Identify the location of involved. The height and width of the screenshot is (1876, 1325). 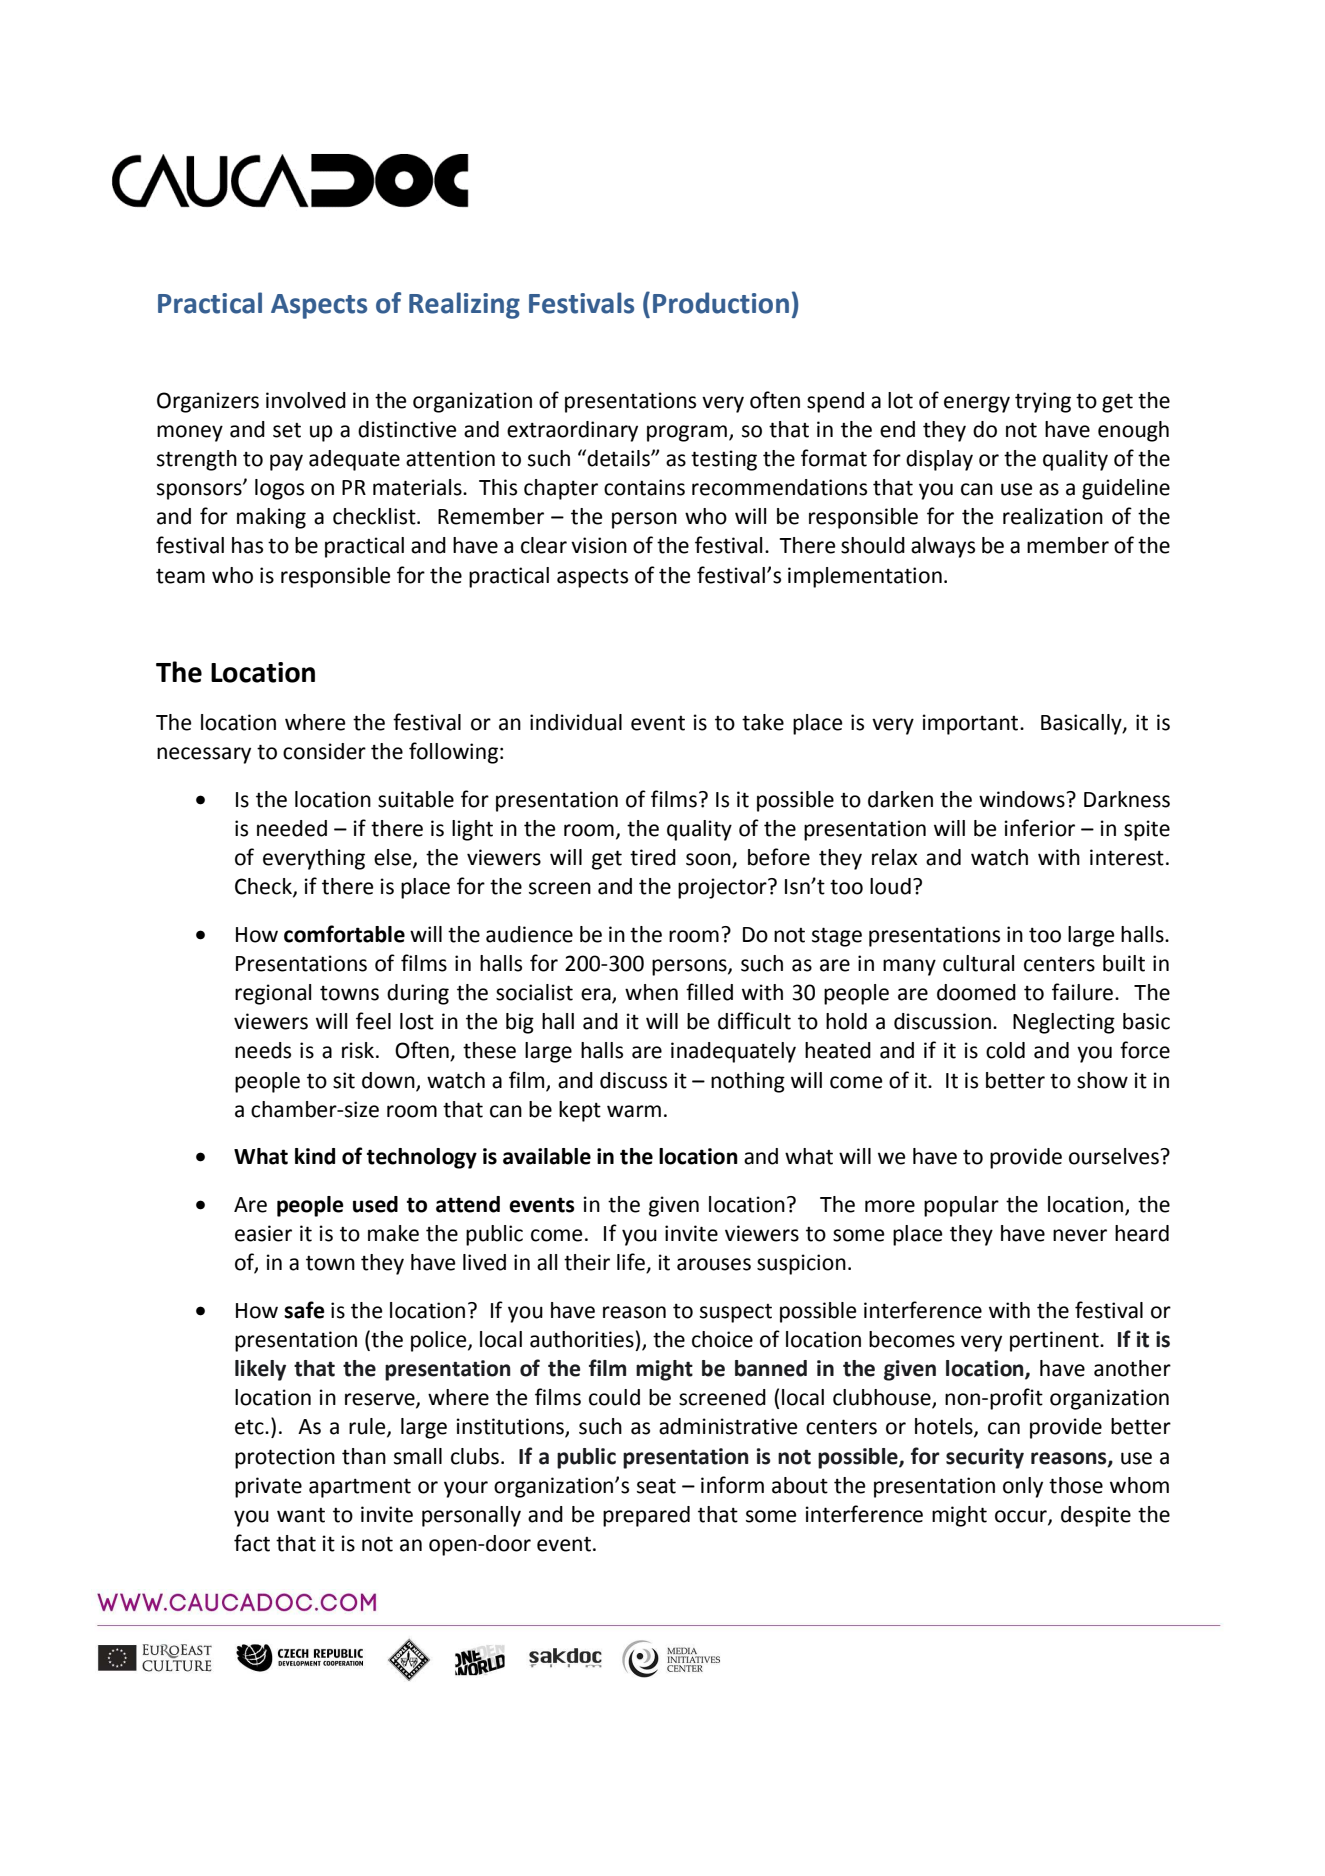
(306, 400).
